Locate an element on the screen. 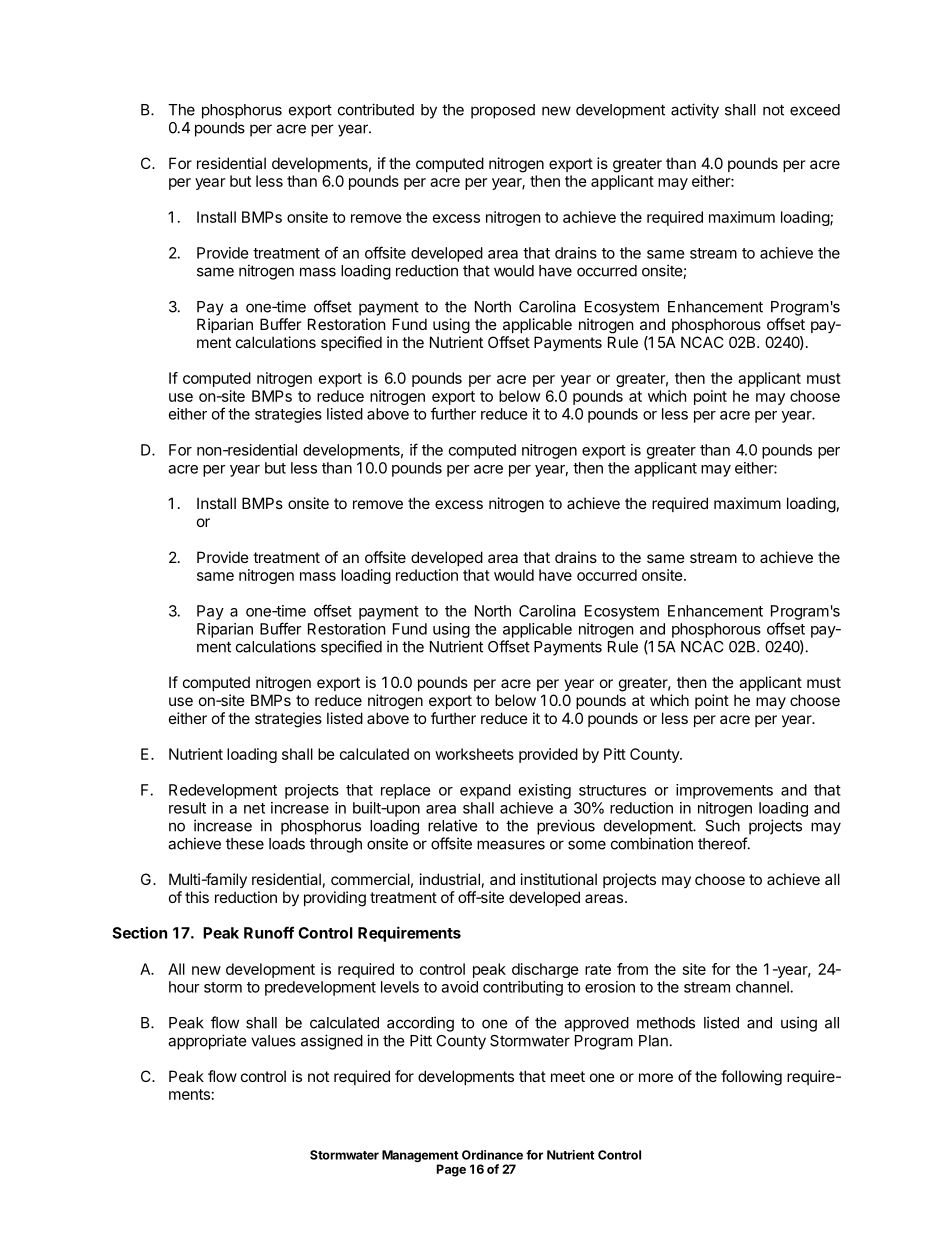 Image resolution: width=952 pixels, height=1233 pixels. contributed is located at coordinates (376, 109).
